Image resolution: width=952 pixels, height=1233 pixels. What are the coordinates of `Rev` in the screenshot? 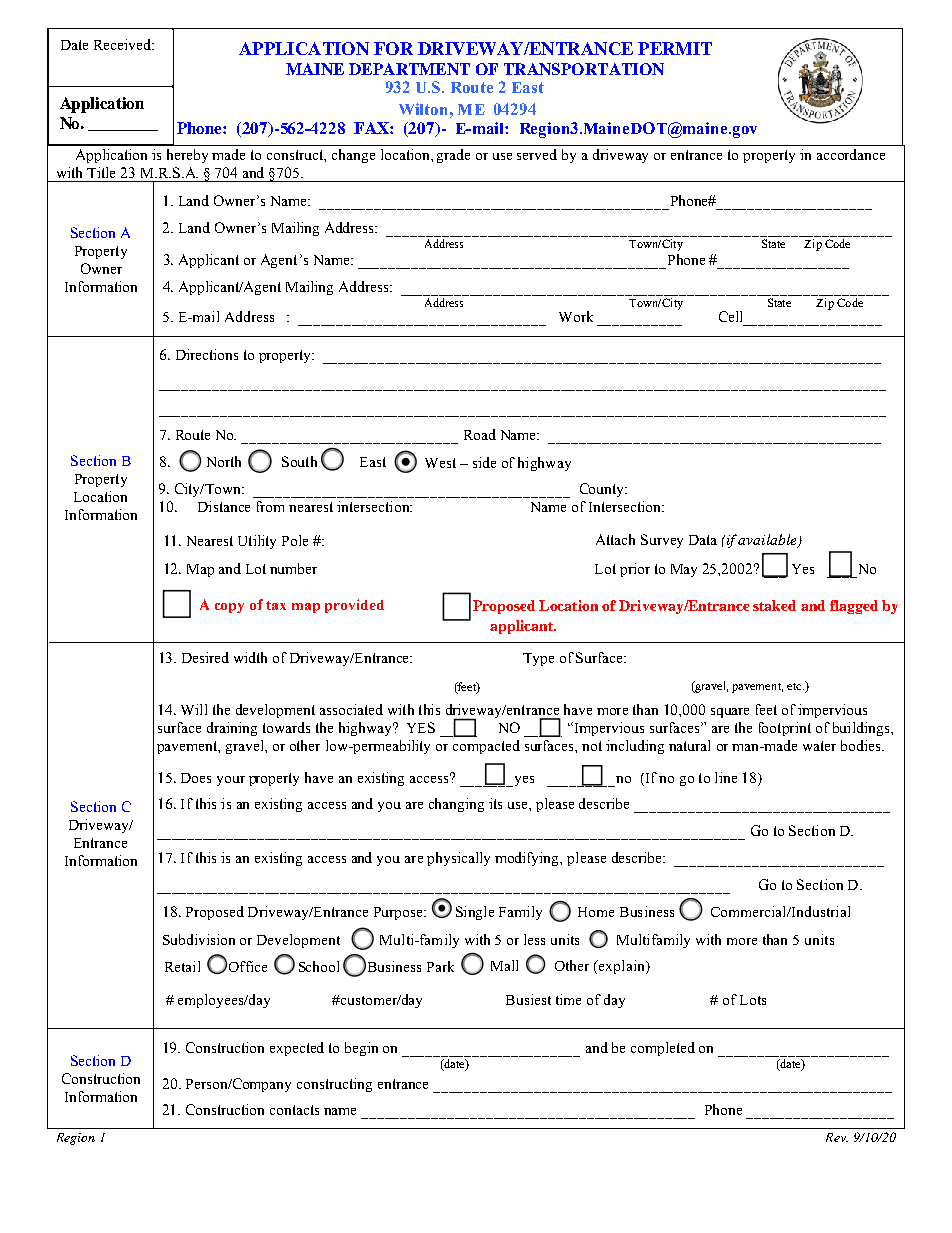 It's located at (837, 1137).
